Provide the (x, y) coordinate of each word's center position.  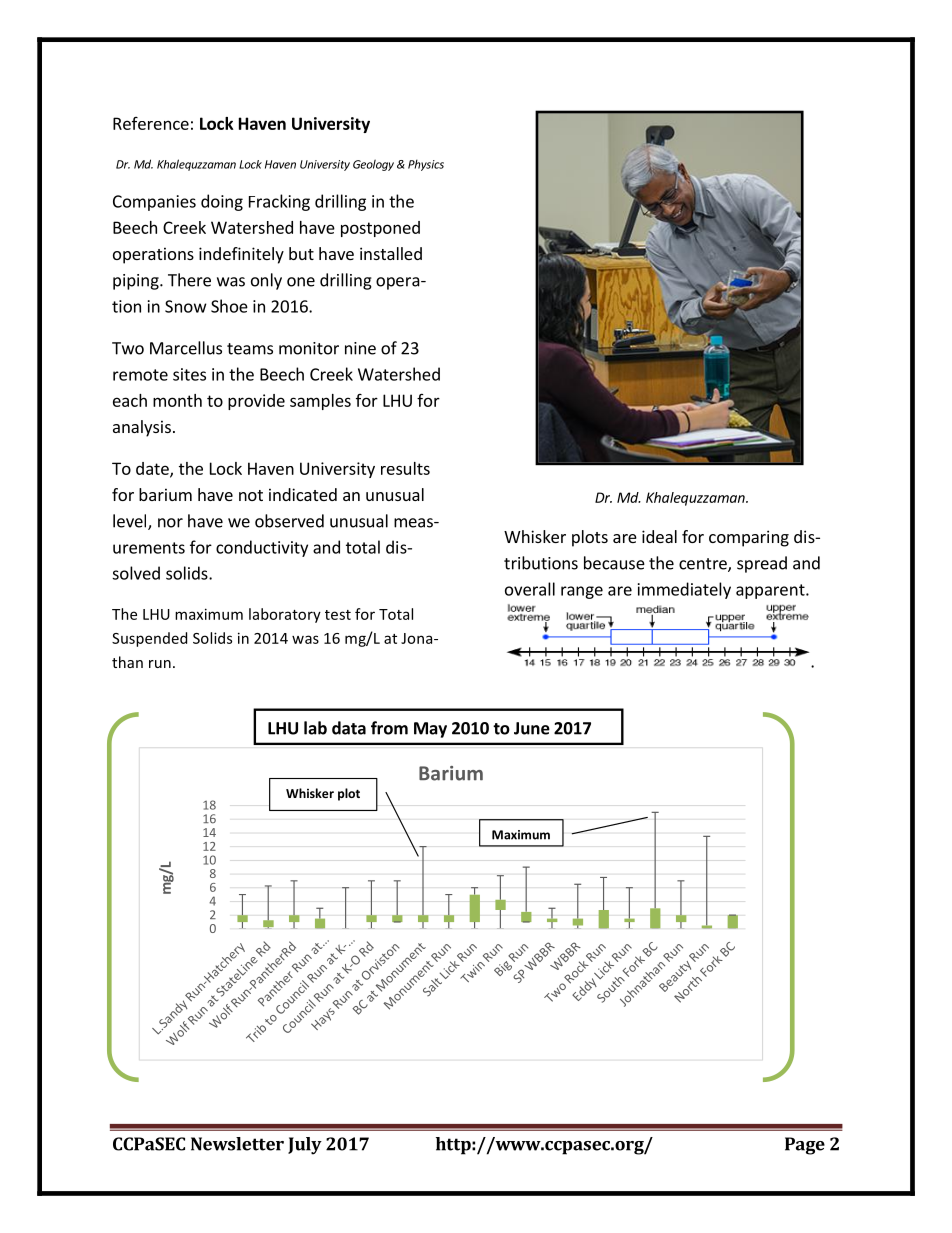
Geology (373, 165)
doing (222, 202)
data (349, 728)
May (430, 730)
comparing (749, 538)
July (305, 1146)
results (405, 468)
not (251, 495)
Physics (426, 165)
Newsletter (237, 1144)
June (532, 728)
